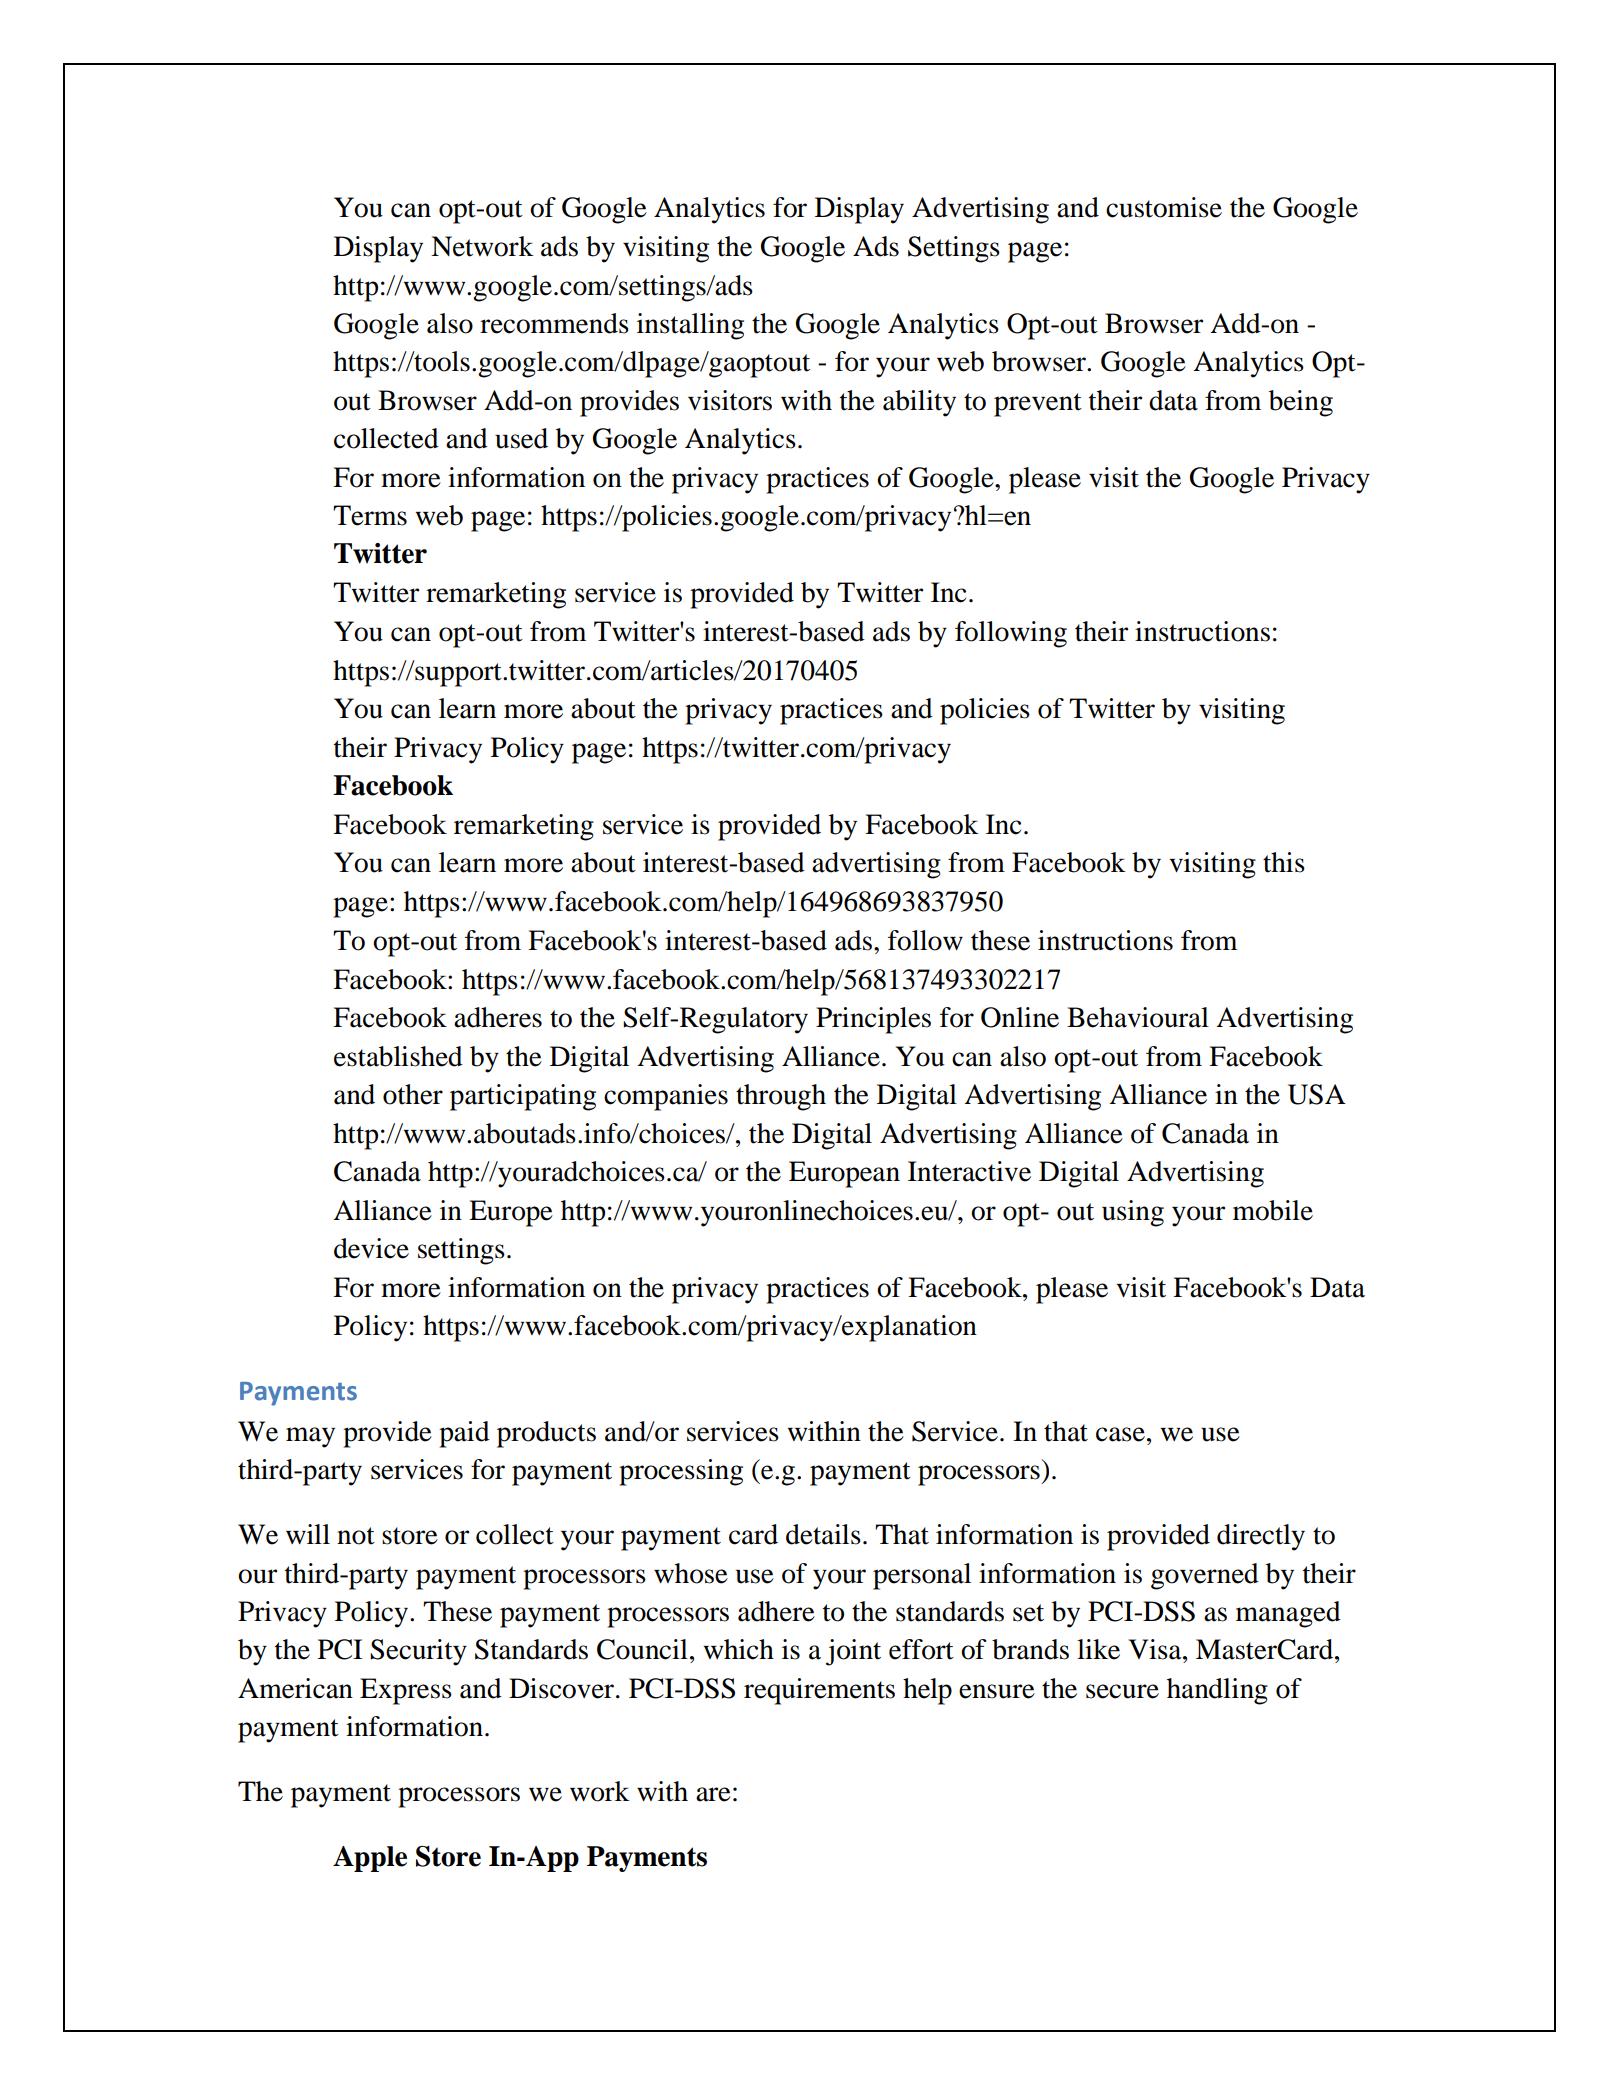 Image resolution: width=1619 pixels, height=2095 pixels. Describe the element at coordinates (873, 1020) in the screenshot. I see `Principles` at that location.
